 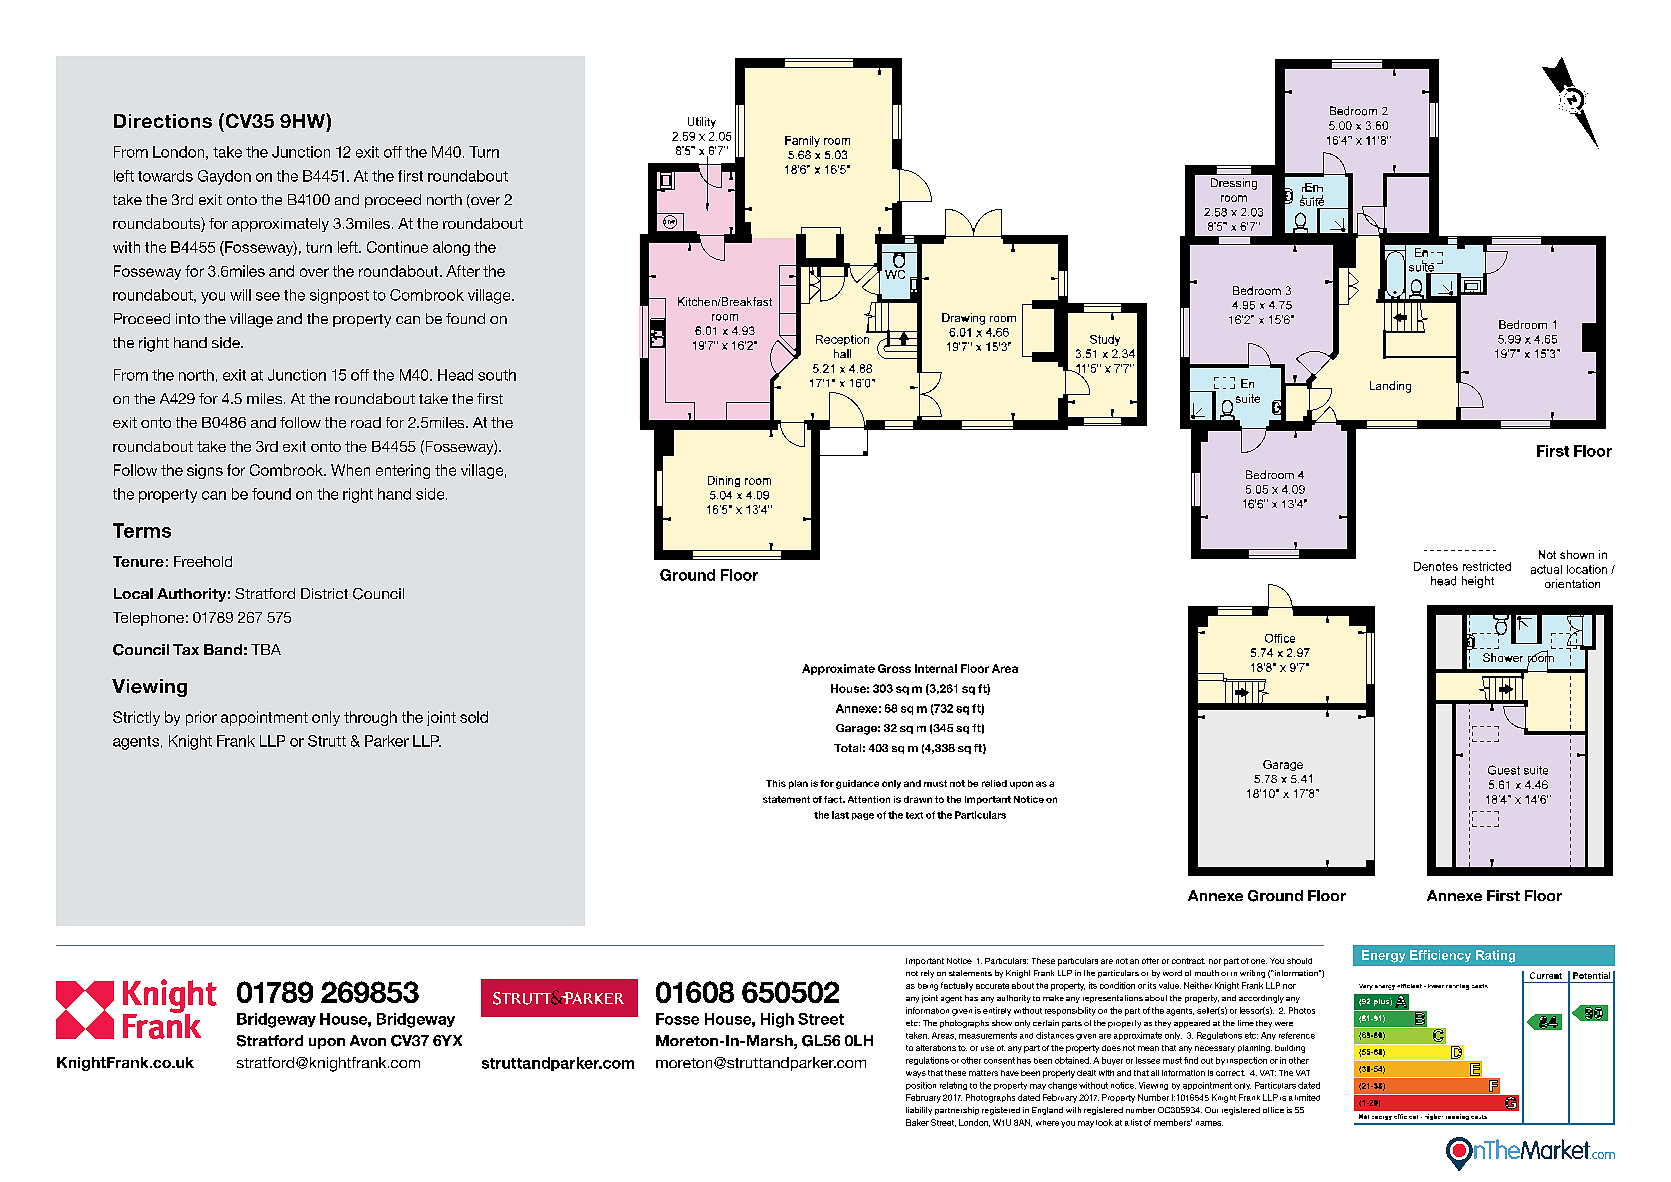 I want to click on This, so click(x=776, y=783).
